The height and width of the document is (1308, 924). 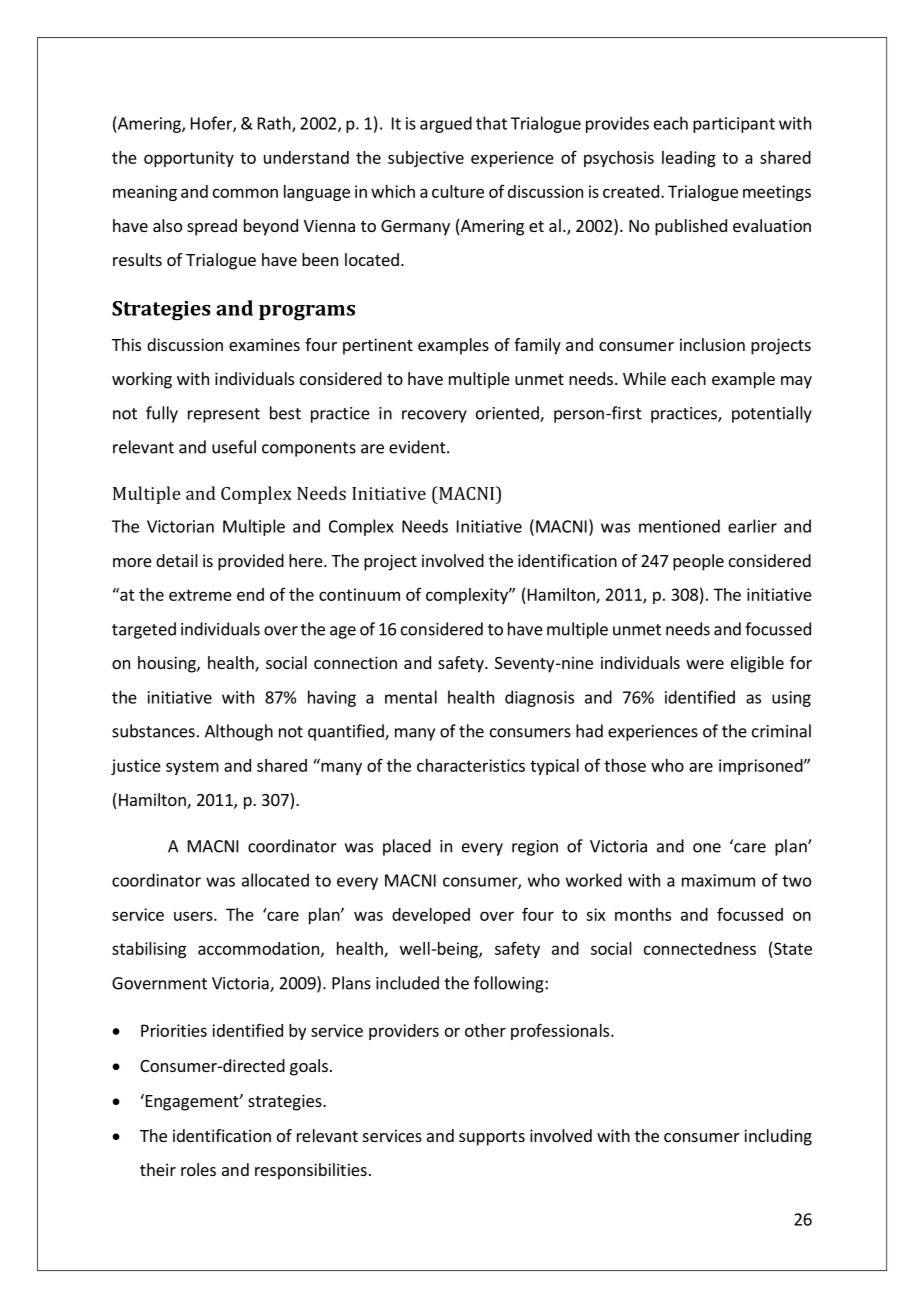 I want to click on roles, so click(x=198, y=1169).
